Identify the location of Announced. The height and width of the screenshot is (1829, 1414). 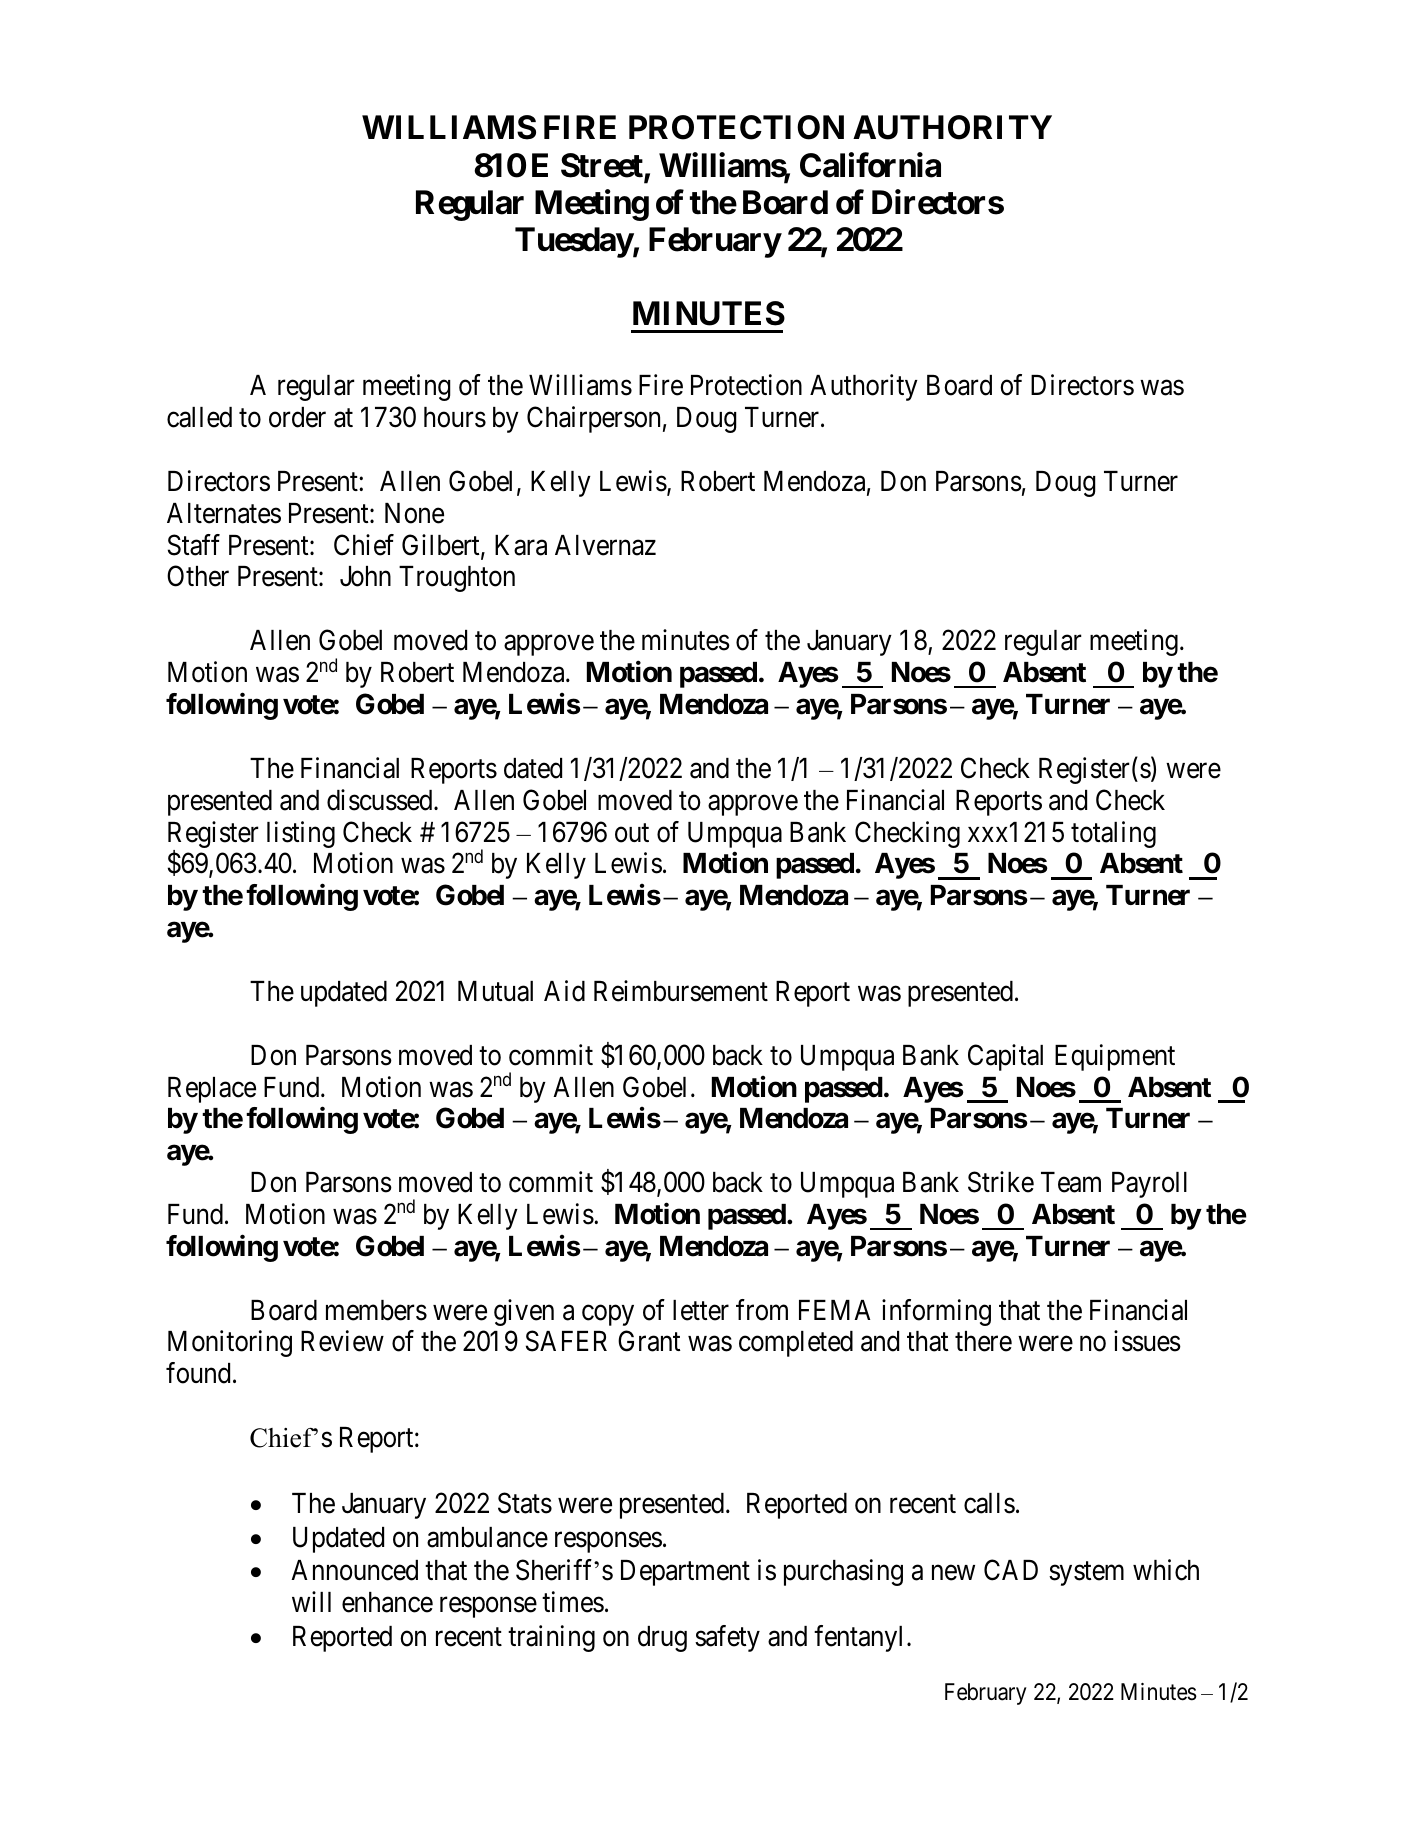
(354, 1570).
